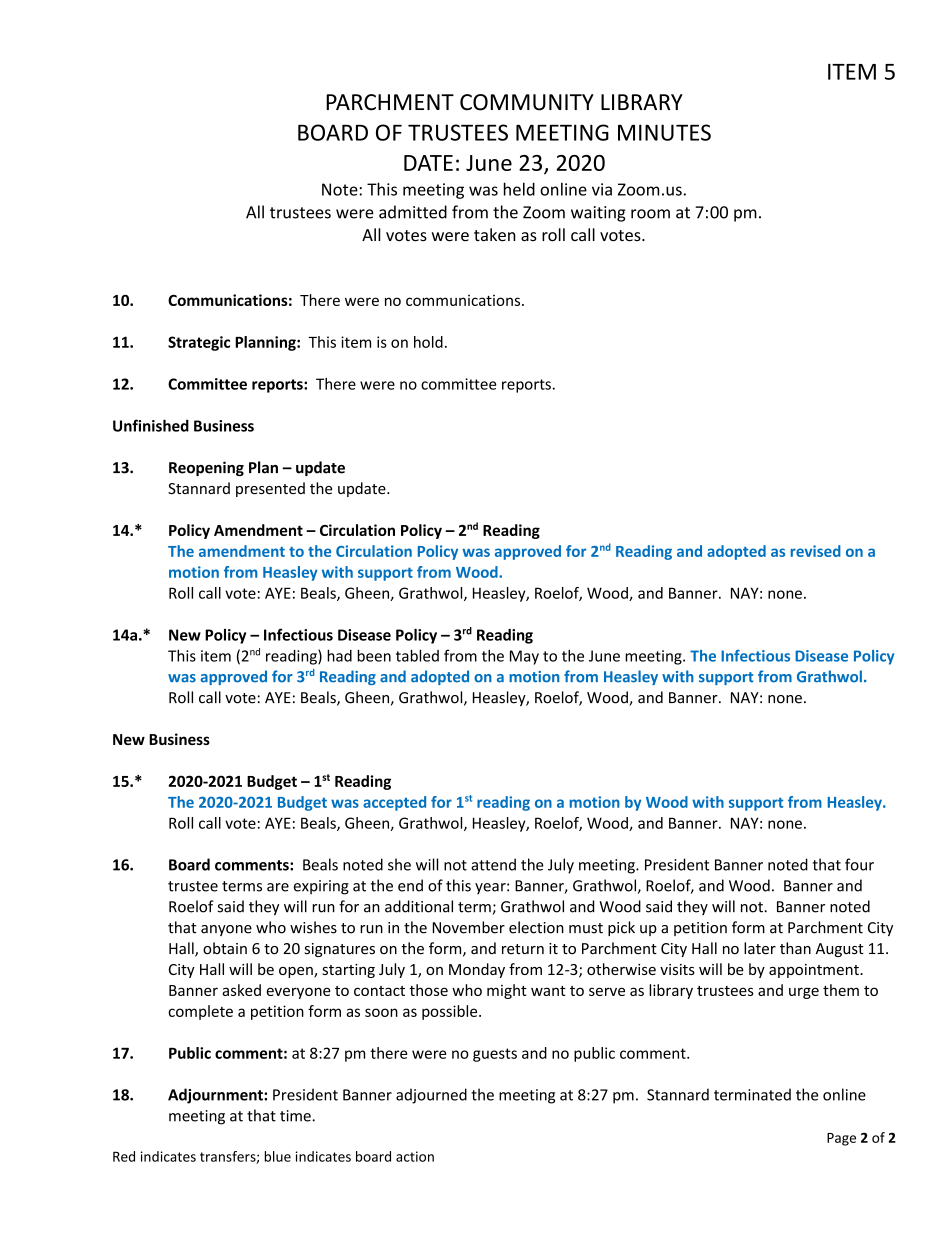  I want to click on tabled, so click(417, 655).
